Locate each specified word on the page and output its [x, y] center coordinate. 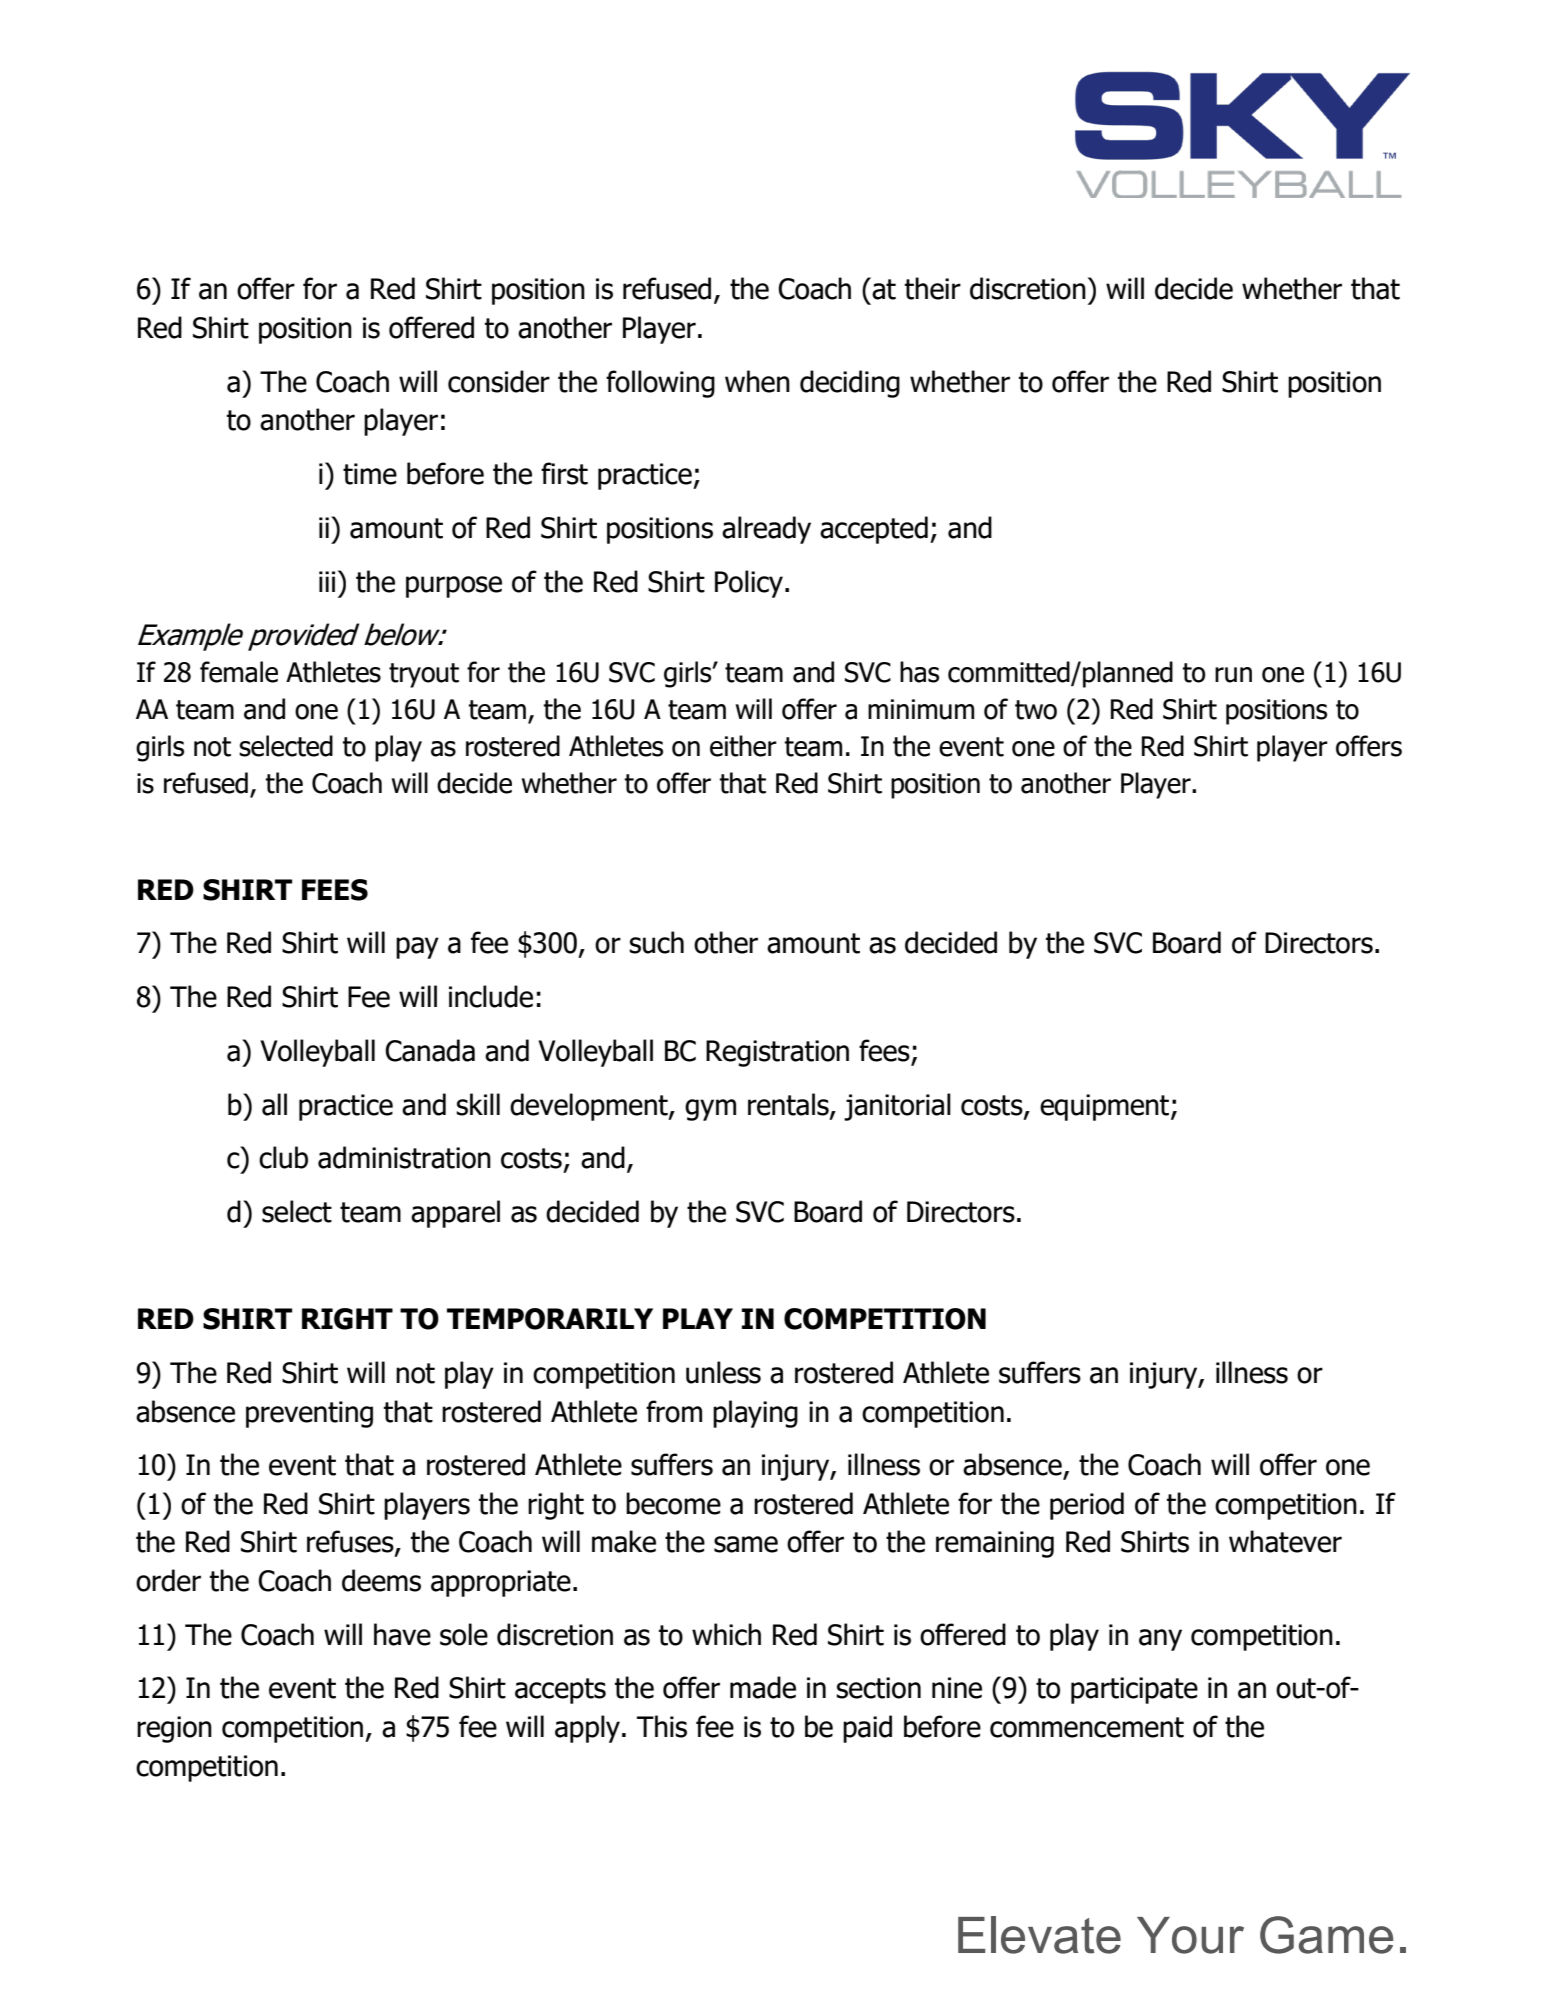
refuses [351, 1542]
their [933, 288]
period [1087, 1506]
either [743, 746]
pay [417, 948]
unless [723, 1372]
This [662, 1726]
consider [499, 381]
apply [587, 1729]
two [1036, 710]
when [757, 381]
